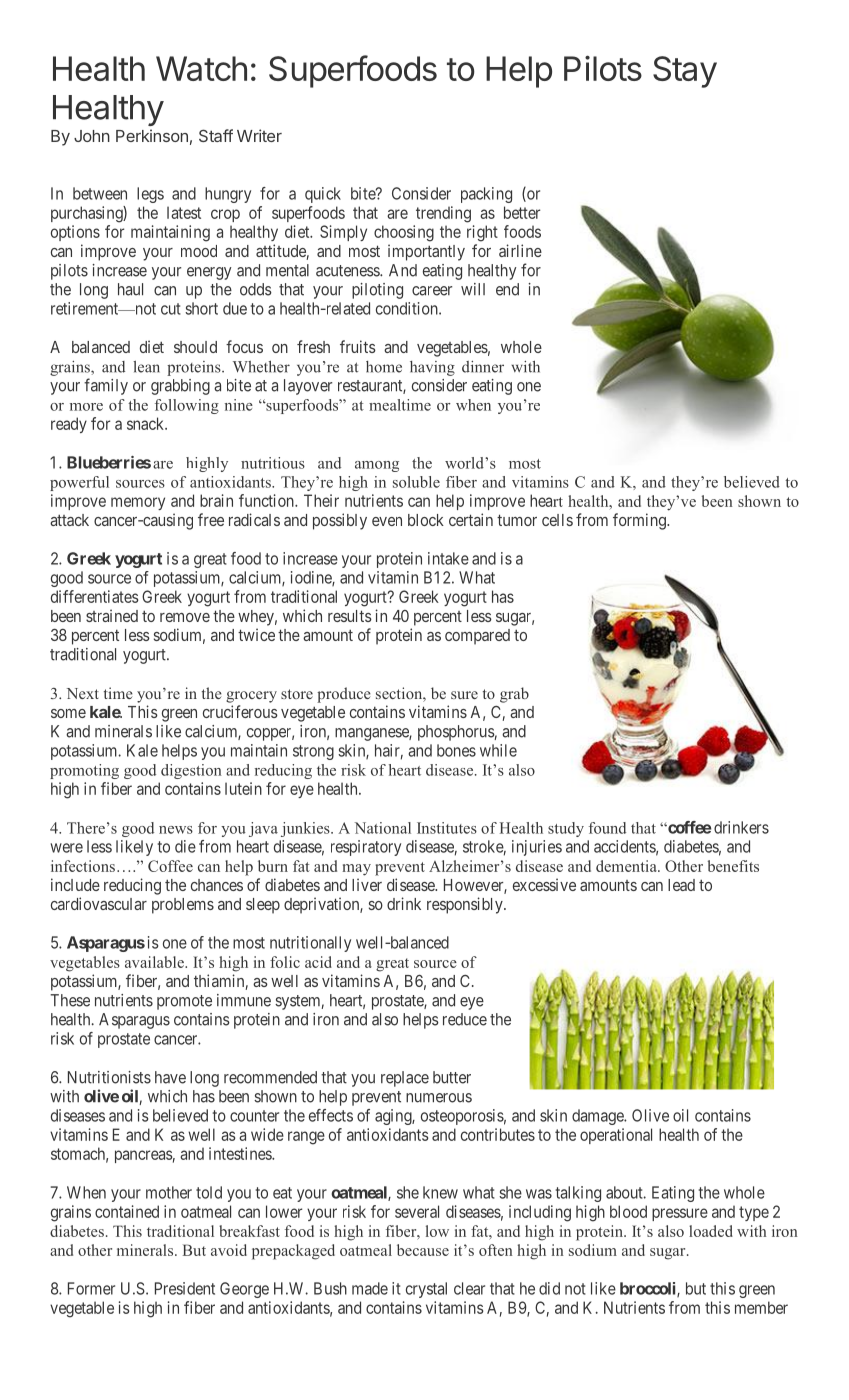 The image size is (849, 1400). Describe the element at coordinates (607, 828) in the screenshot. I see `found` at that location.
